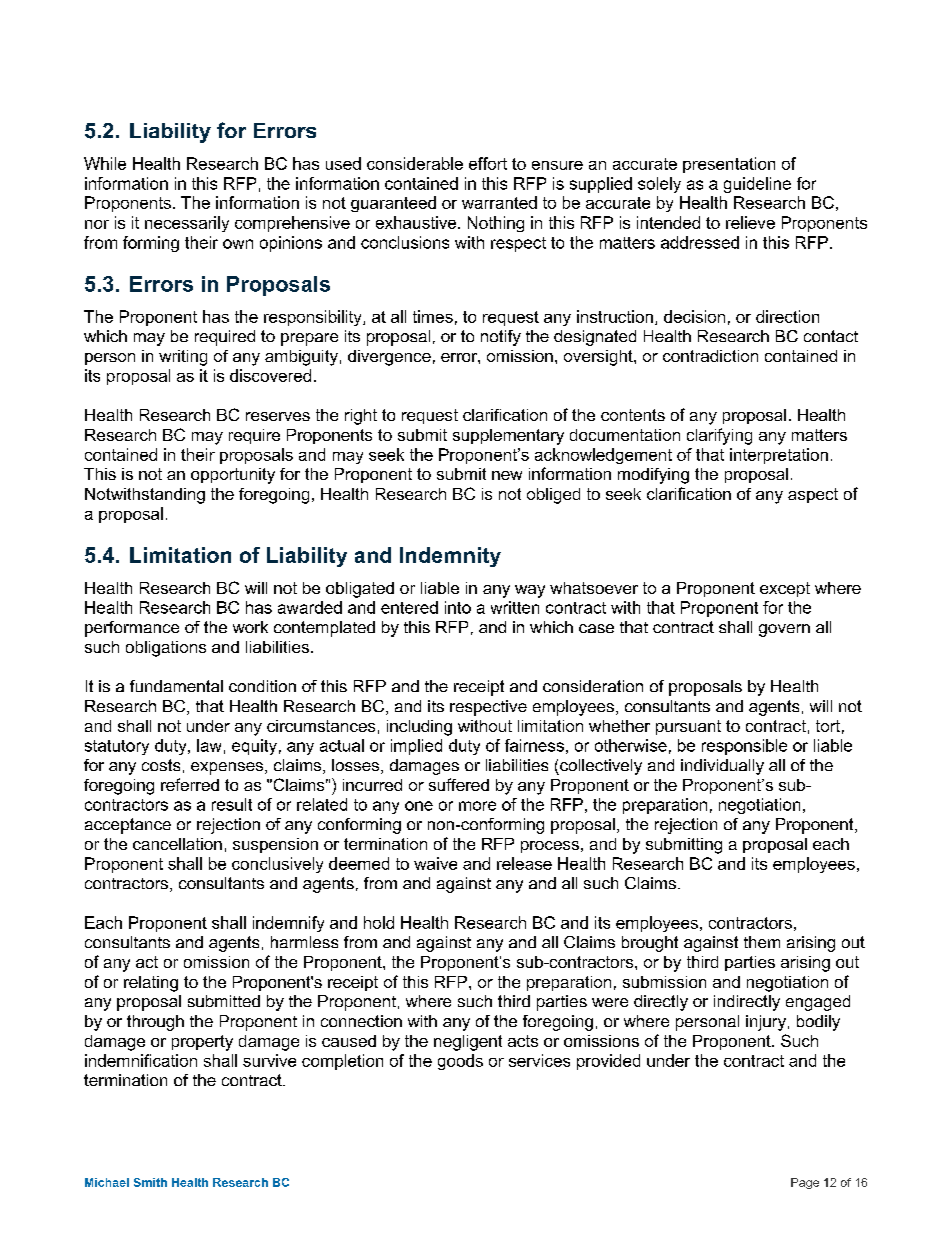 The image size is (952, 1233). What do you see at coordinates (150, 1182) in the image?
I see `Smith` at bounding box center [150, 1182].
